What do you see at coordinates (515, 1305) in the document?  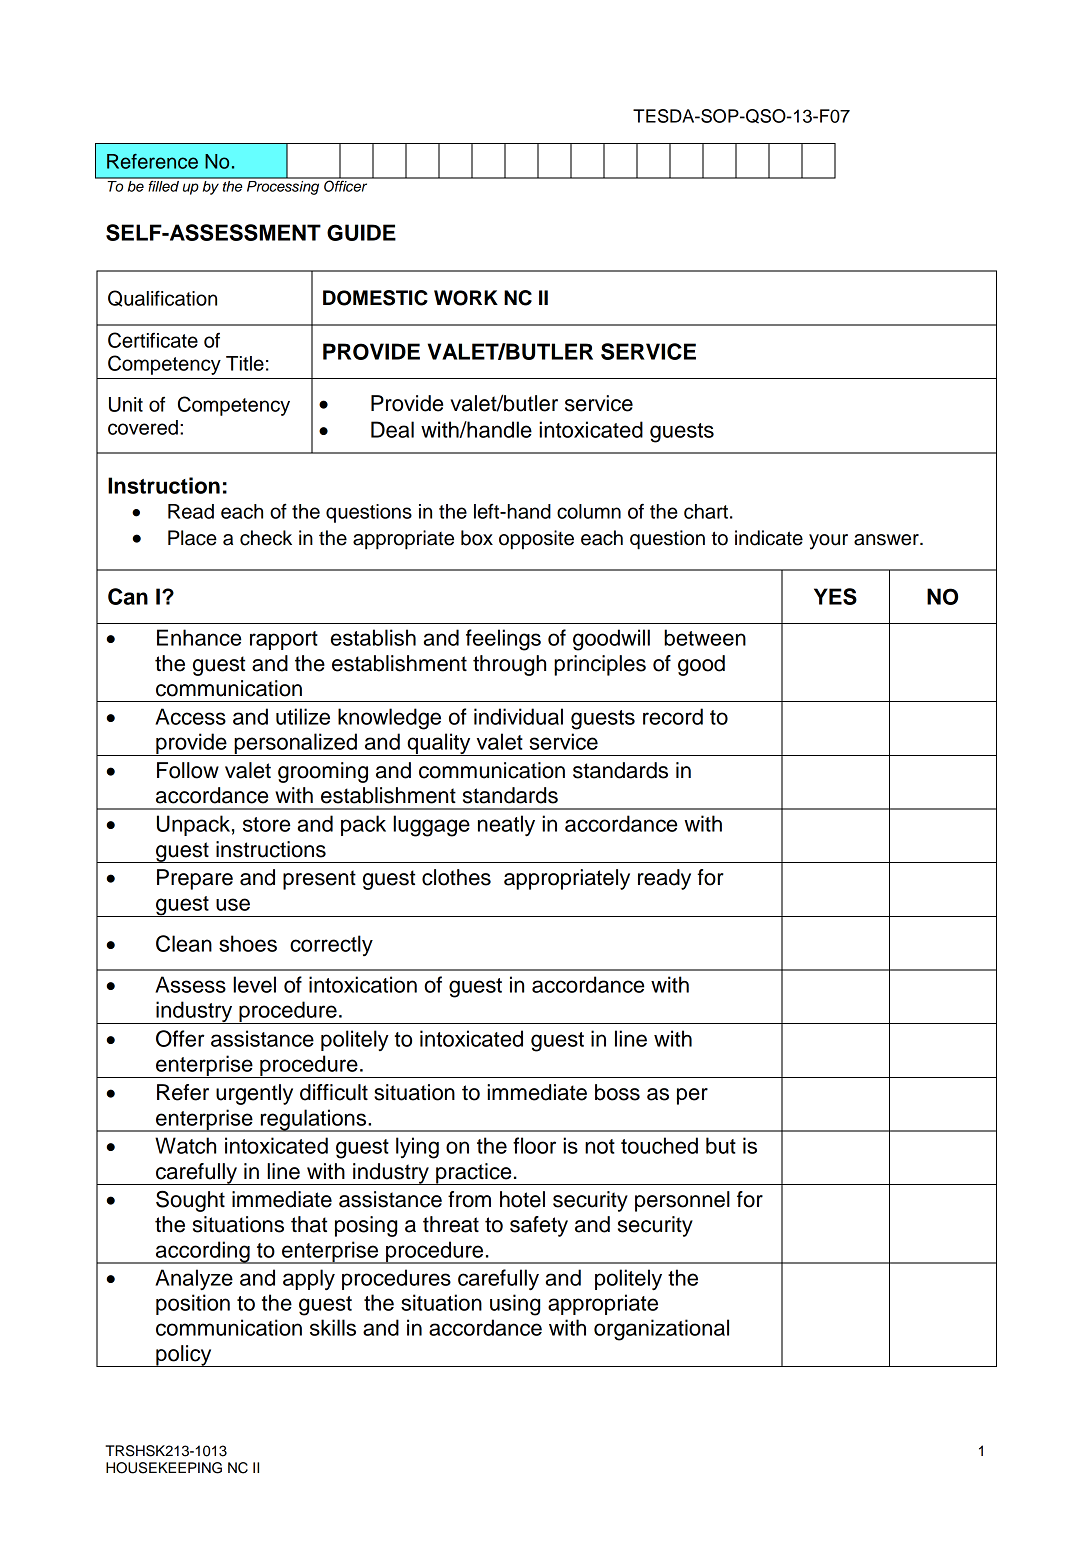 I see `using` at bounding box center [515, 1305].
